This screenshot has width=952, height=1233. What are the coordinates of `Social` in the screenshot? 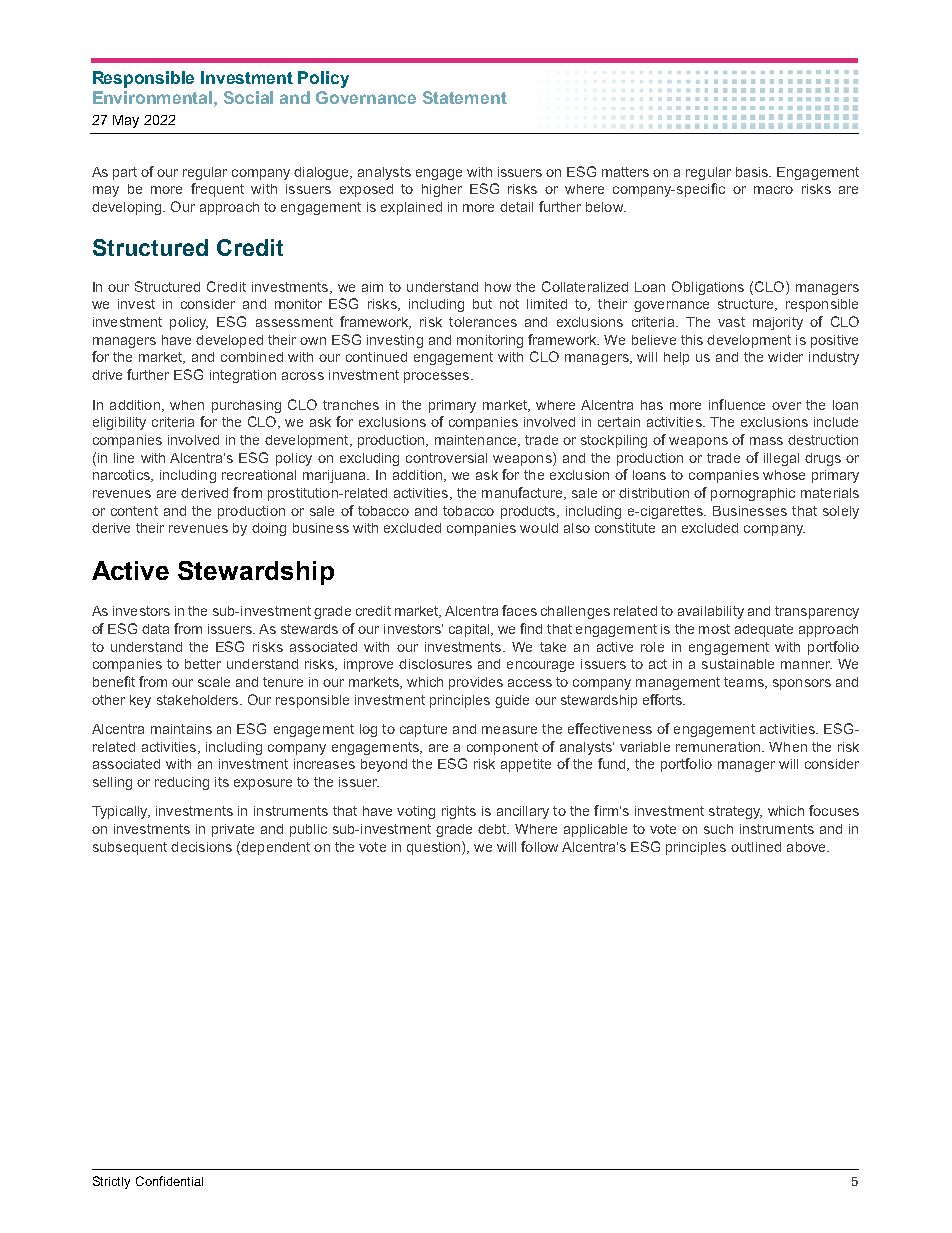 It's located at (248, 97).
